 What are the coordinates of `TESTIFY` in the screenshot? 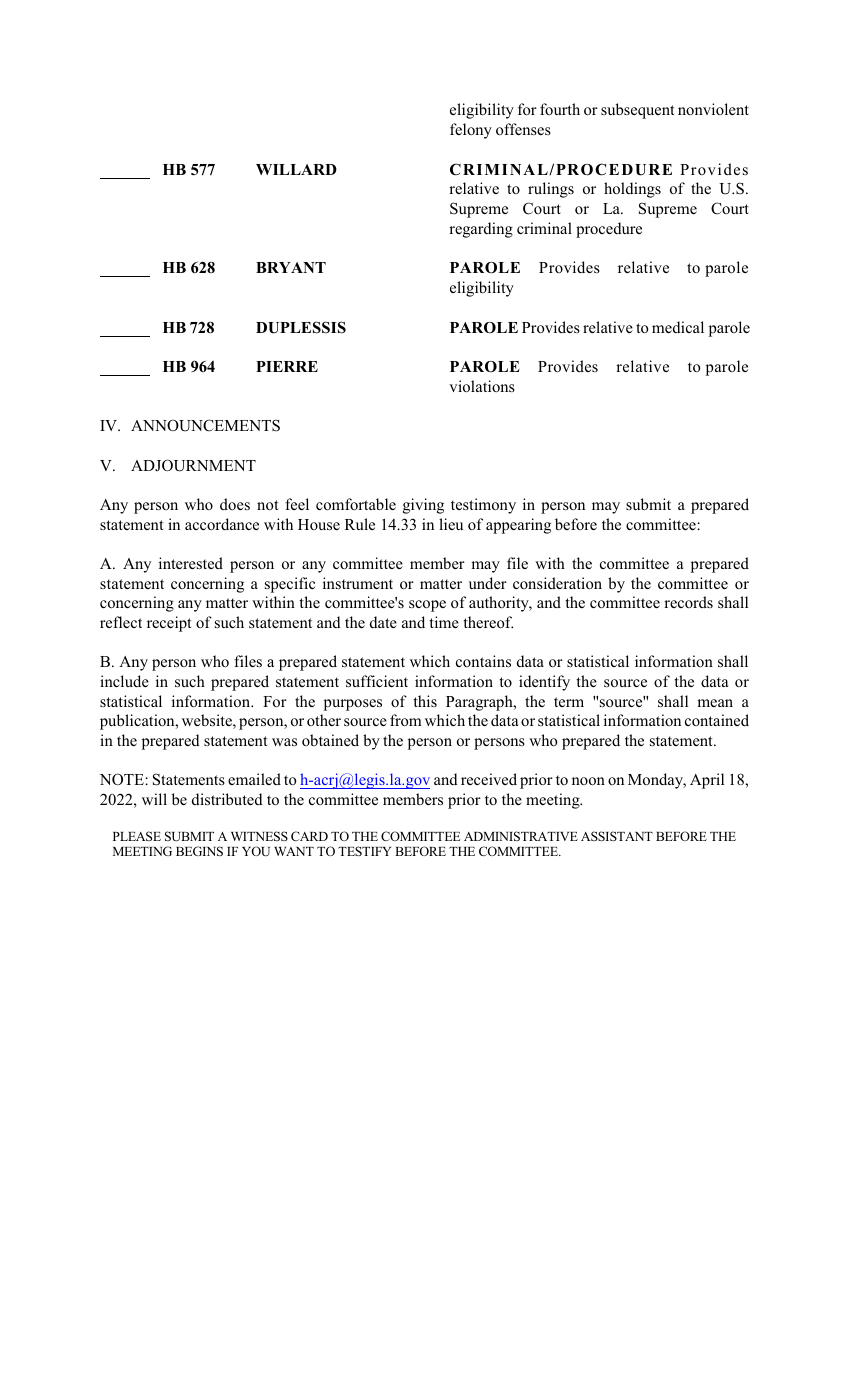 It's located at (364, 851).
